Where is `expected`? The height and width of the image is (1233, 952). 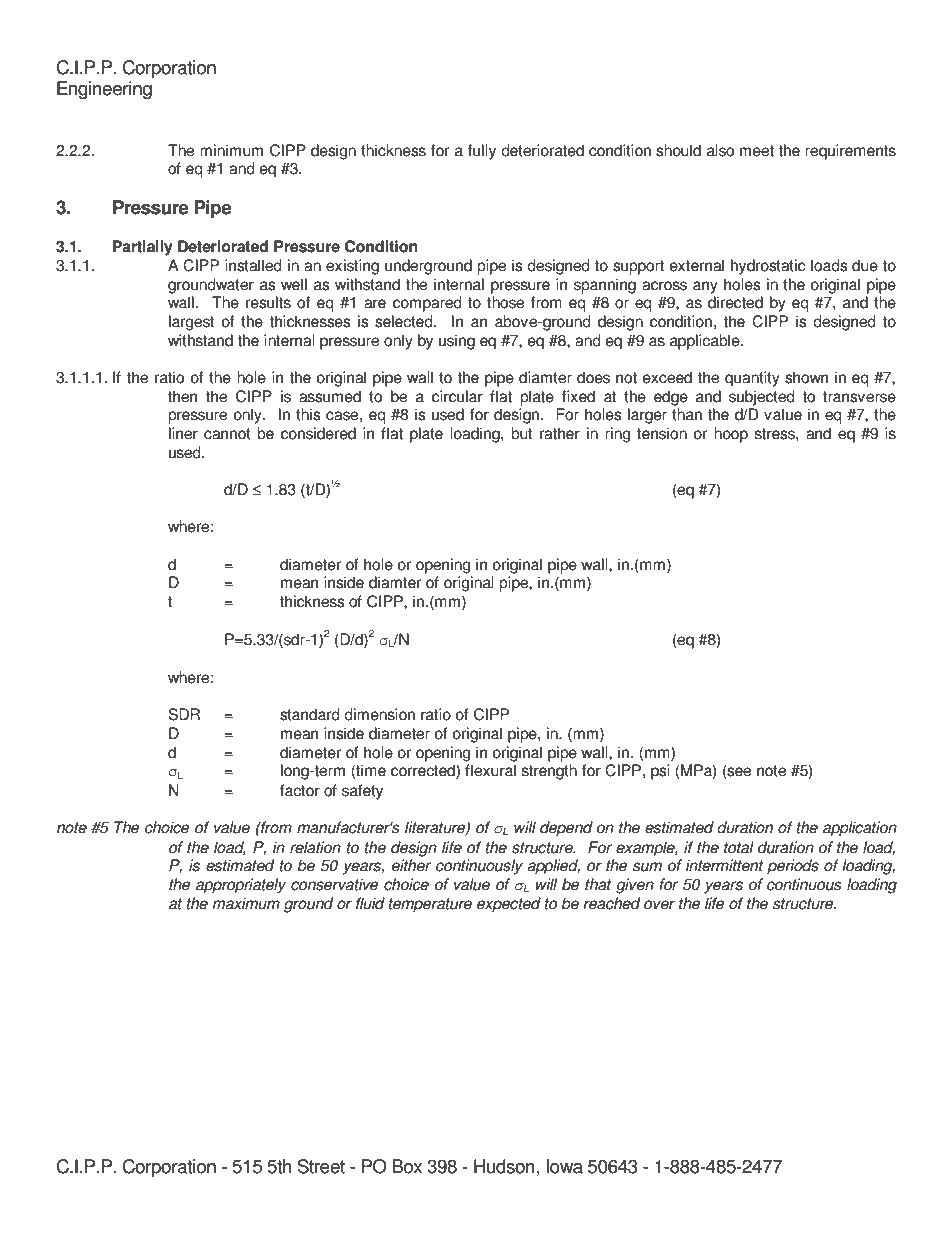 expected is located at coordinates (509, 905).
